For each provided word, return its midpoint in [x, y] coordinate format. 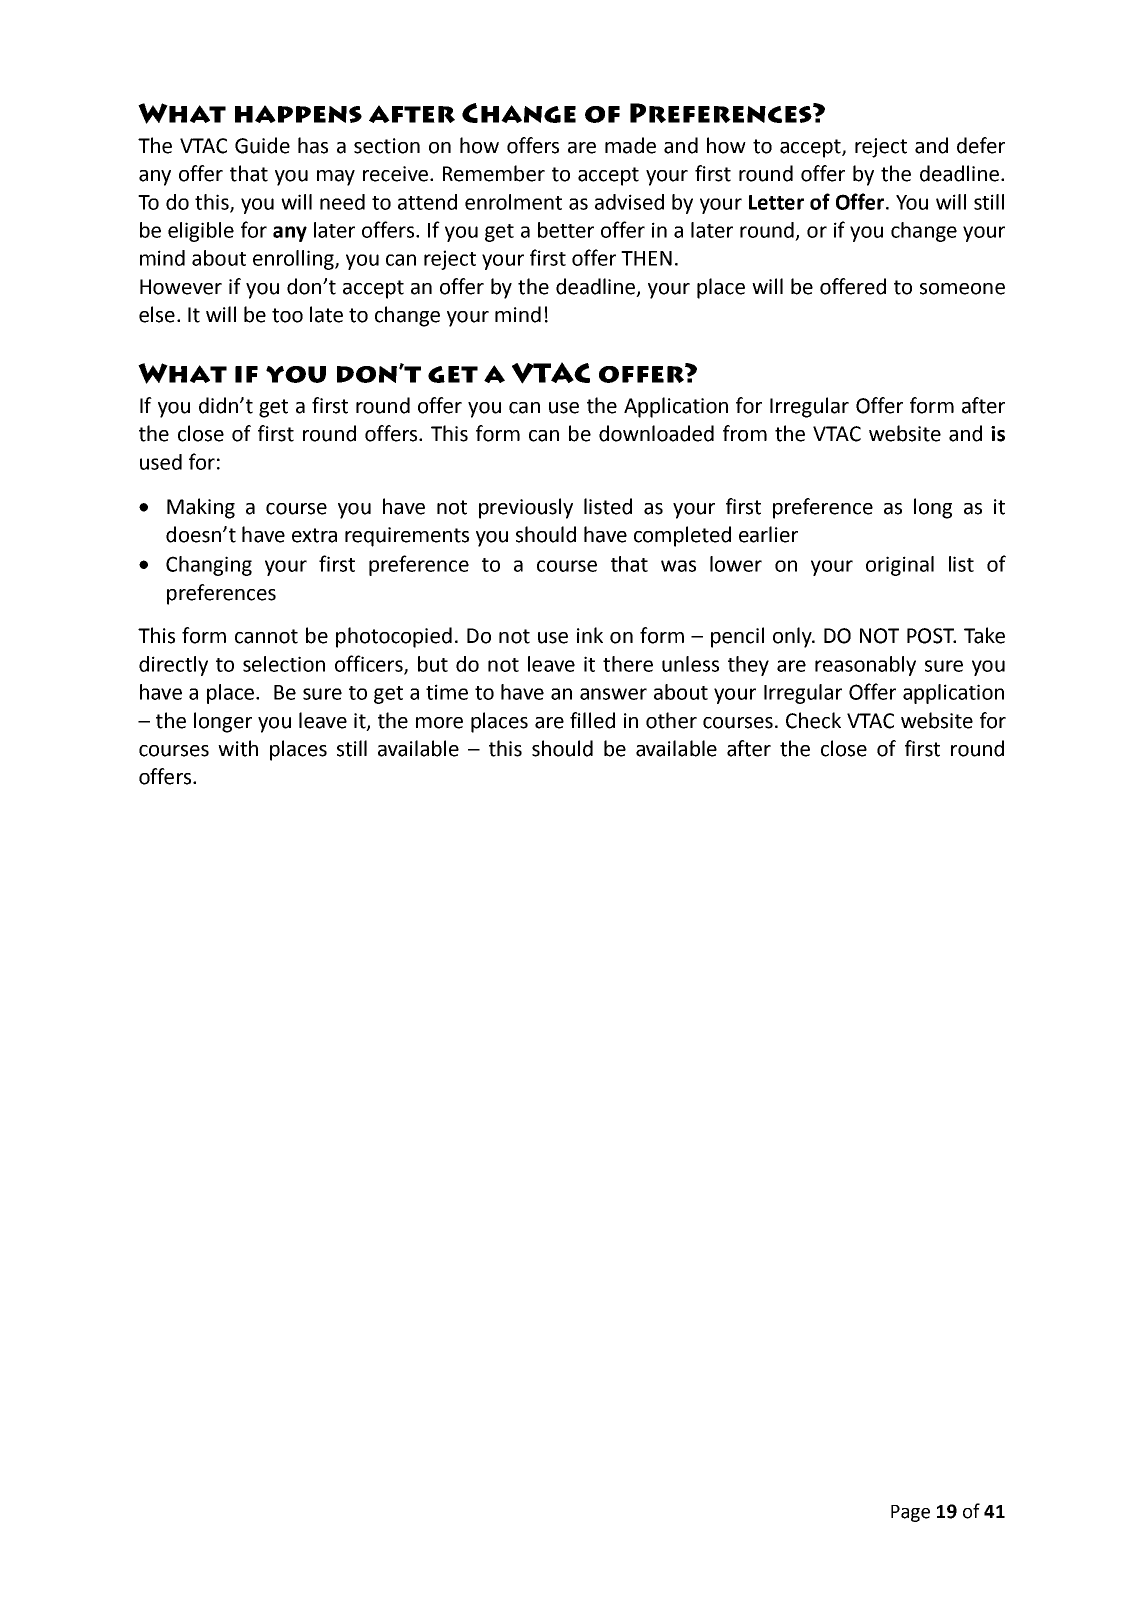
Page [910, 1513]
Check [813, 720]
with [238, 748]
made [630, 145]
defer [981, 145]
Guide [262, 145]
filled [592, 720]
